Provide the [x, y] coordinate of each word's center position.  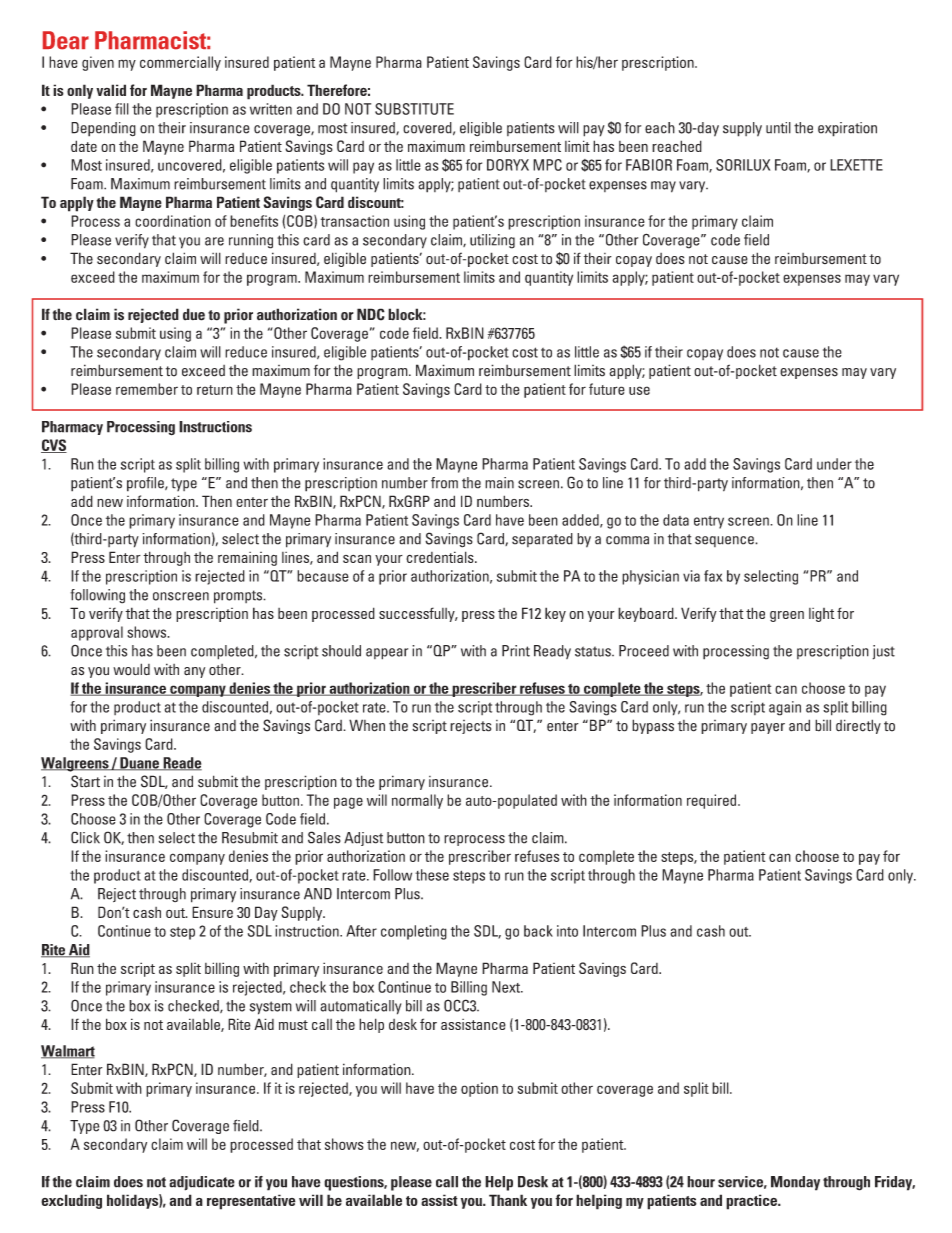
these [432, 875]
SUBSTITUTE [414, 109]
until [778, 128]
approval [97, 633]
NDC [371, 314]
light [822, 615]
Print [516, 651]
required [713, 801]
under [834, 464]
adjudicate [202, 1183]
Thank [508, 1200]
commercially [180, 63]
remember [147, 389]
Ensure [212, 912]
